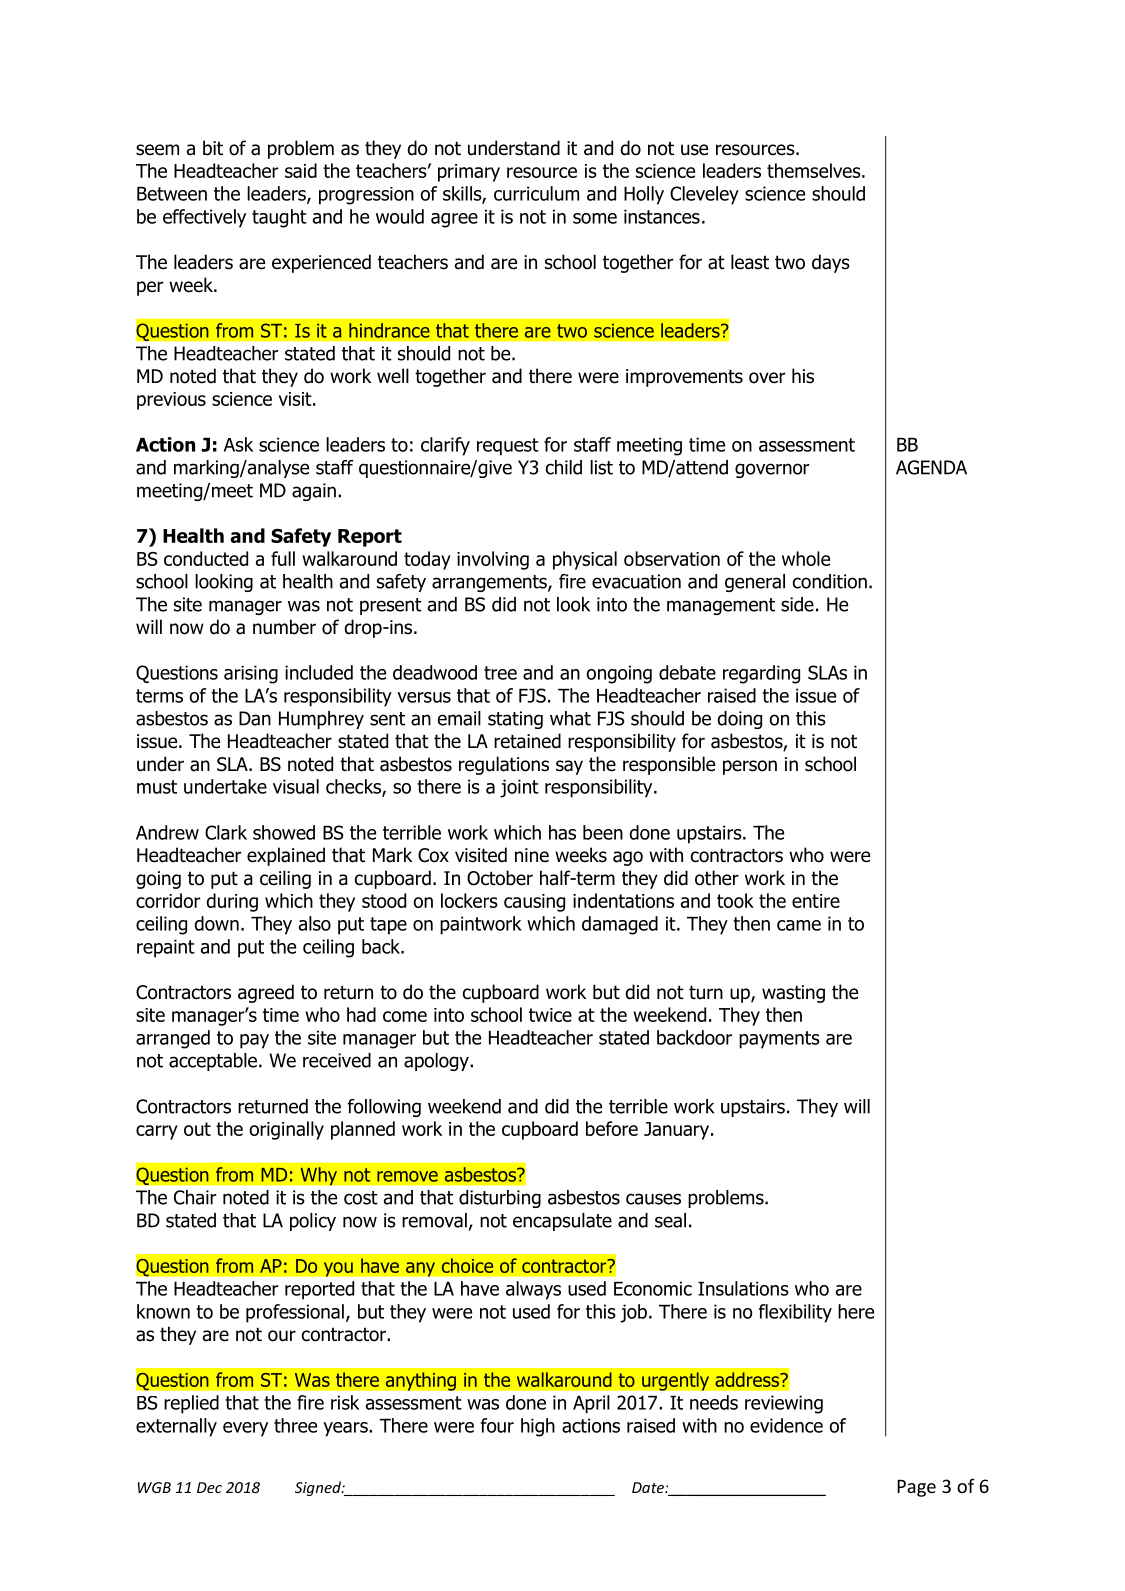 The width and height of the screenshot is (1125, 1591). Describe the element at coordinates (806, 558) in the screenshot. I see `whole` at that location.
